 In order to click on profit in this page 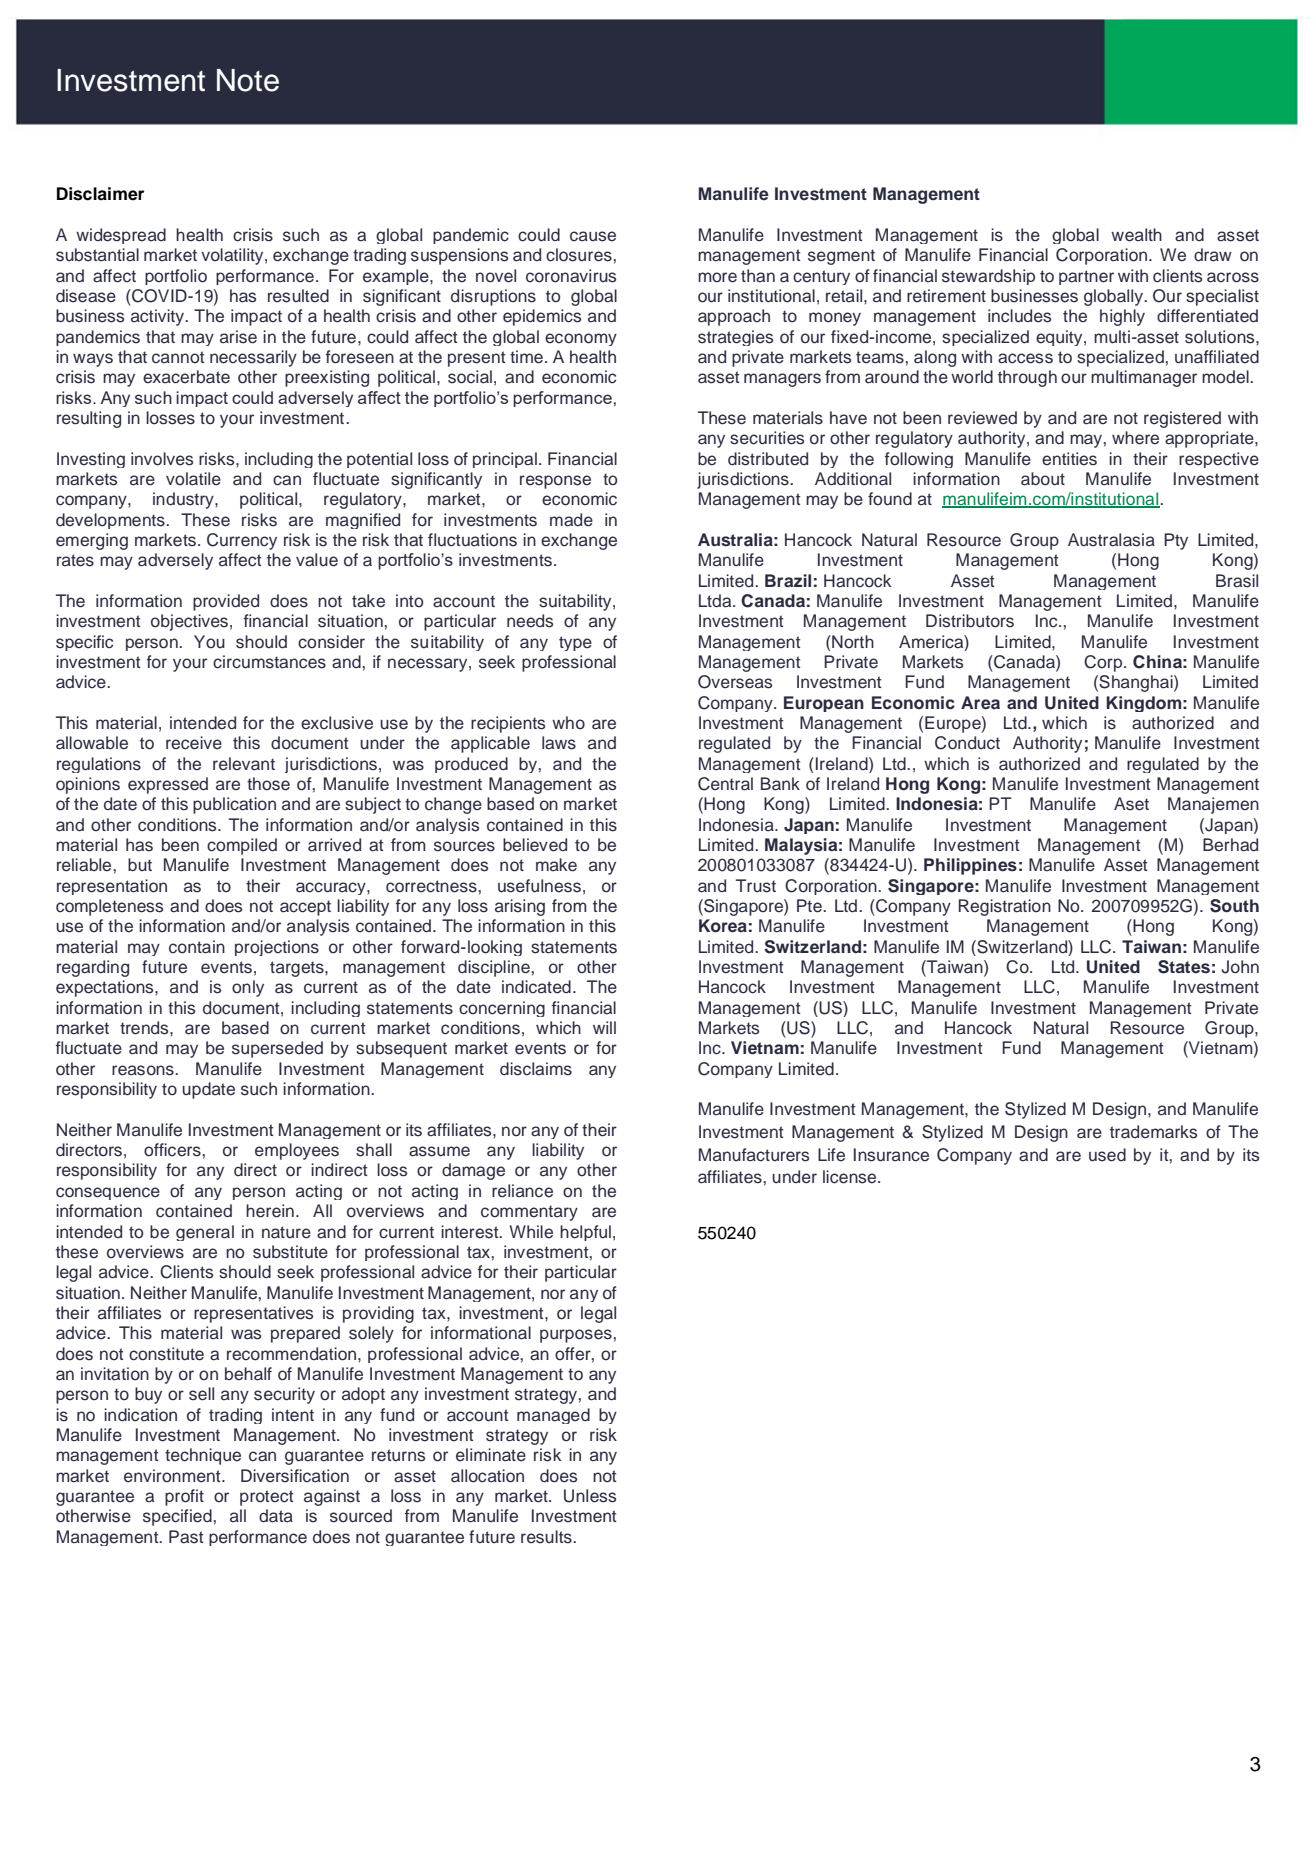, I will do `click(184, 1497)`.
